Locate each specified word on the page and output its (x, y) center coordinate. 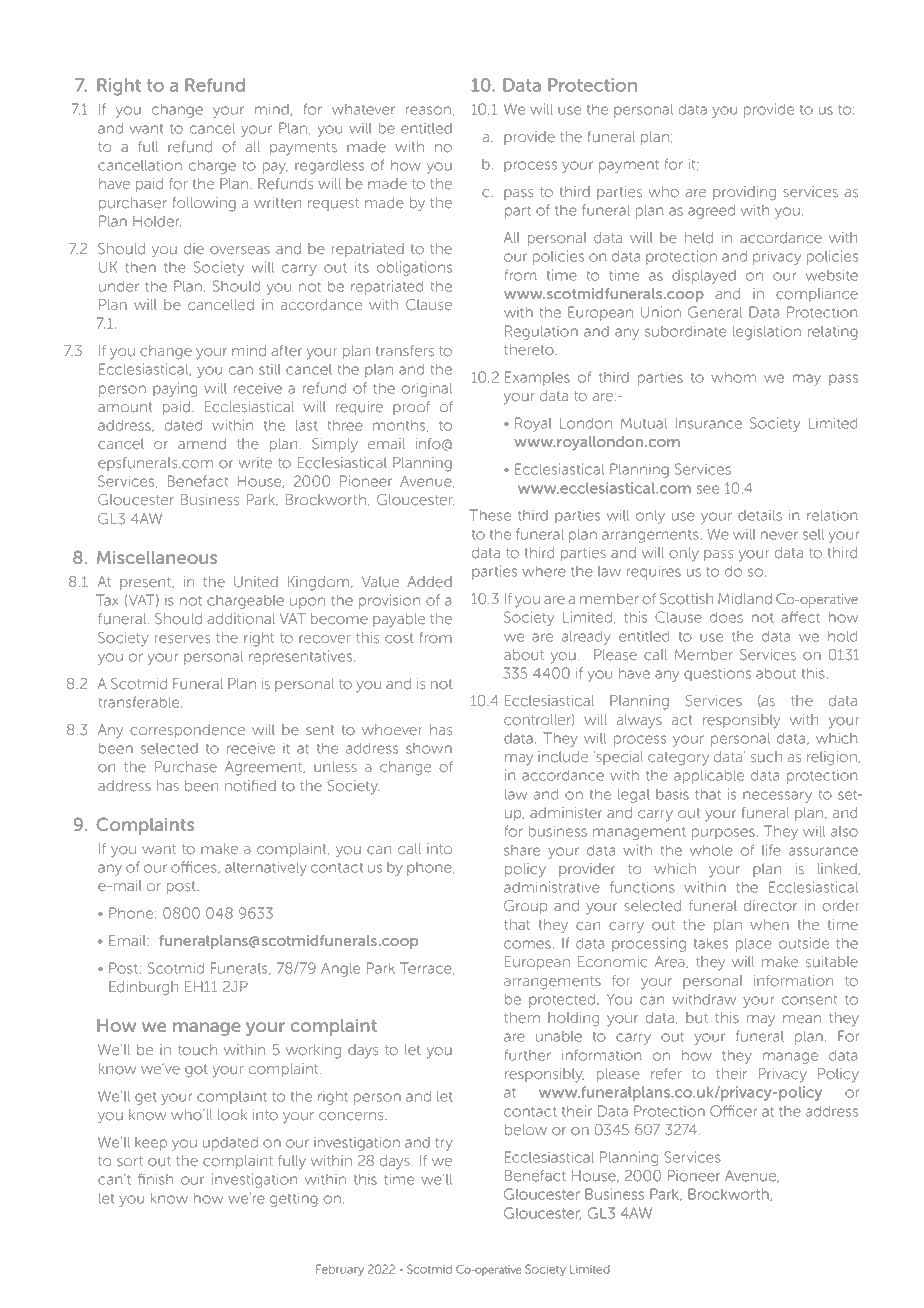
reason (428, 110)
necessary (777, 797)
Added (429, 582)
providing (744, 193)
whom (733, 377)
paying (175, 389)
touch (197, 1050)
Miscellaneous (157, 557)
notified (250, 785)
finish (155, 1179)
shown (429, 748)
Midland (745, 599)
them (522, 1018)
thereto (530, 350)
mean (802, 1019)
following (204, 204)
